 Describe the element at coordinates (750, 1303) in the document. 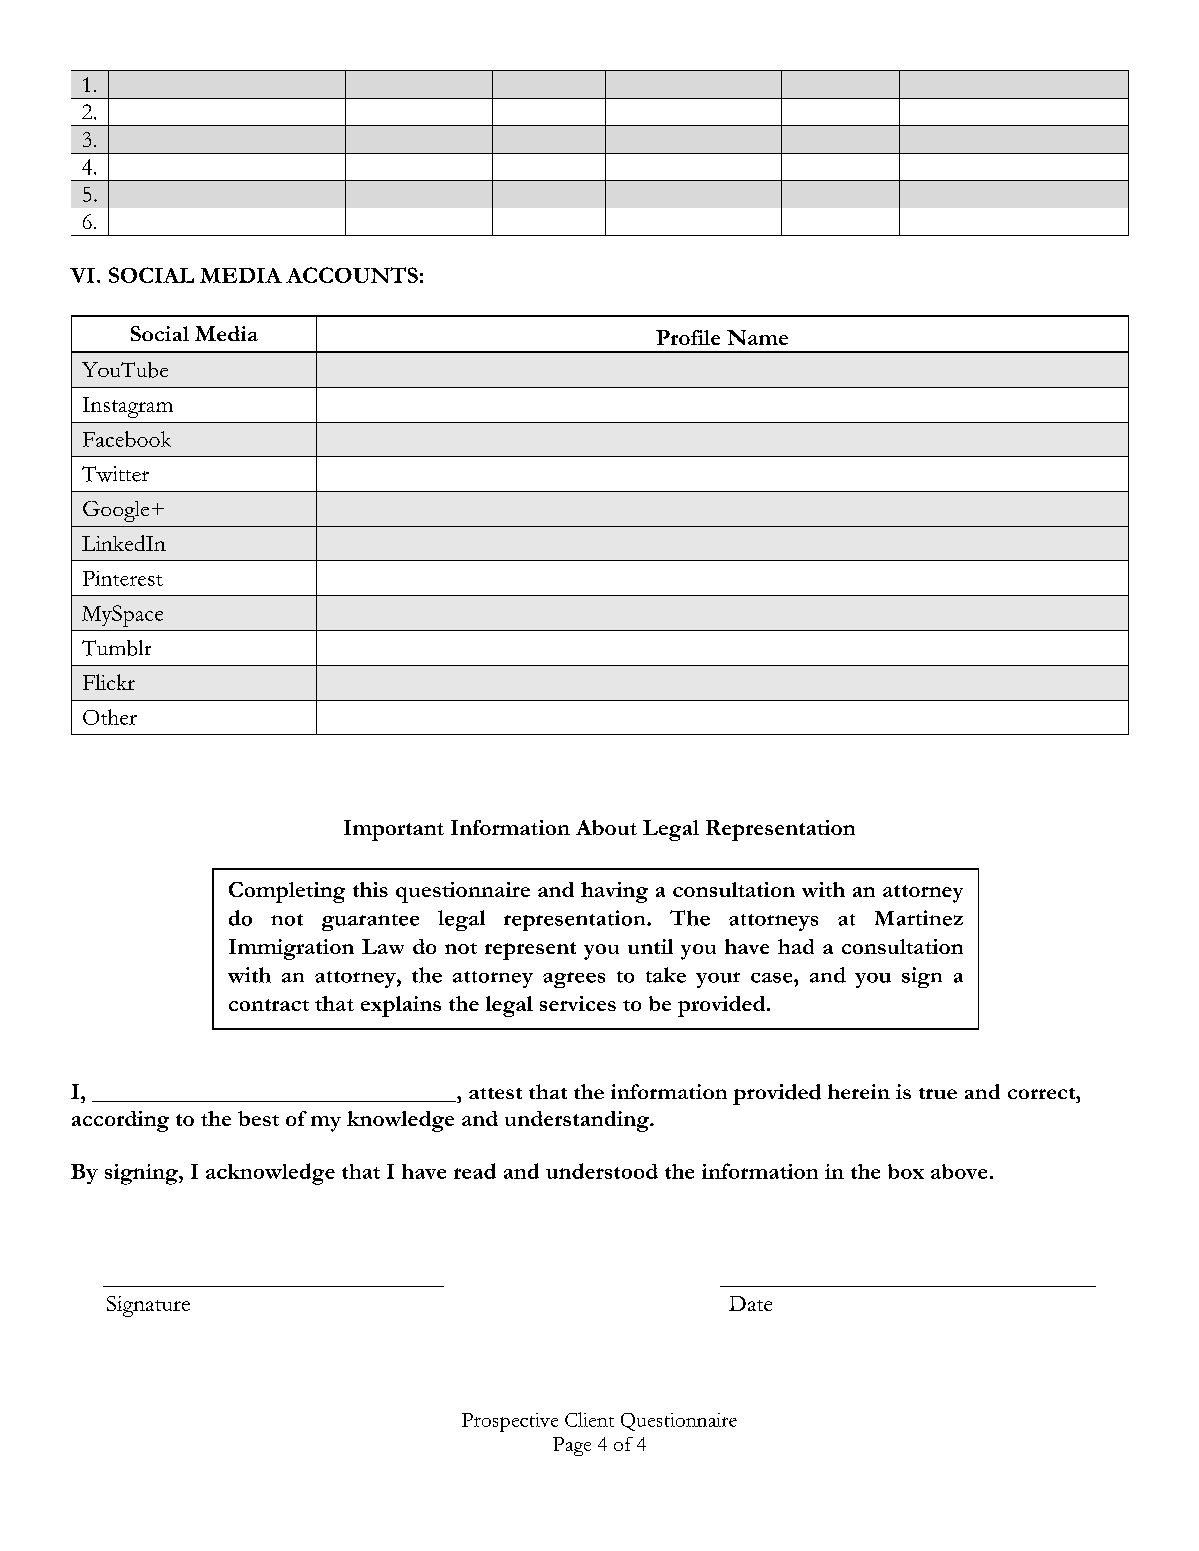

I see `Date` at that location.
